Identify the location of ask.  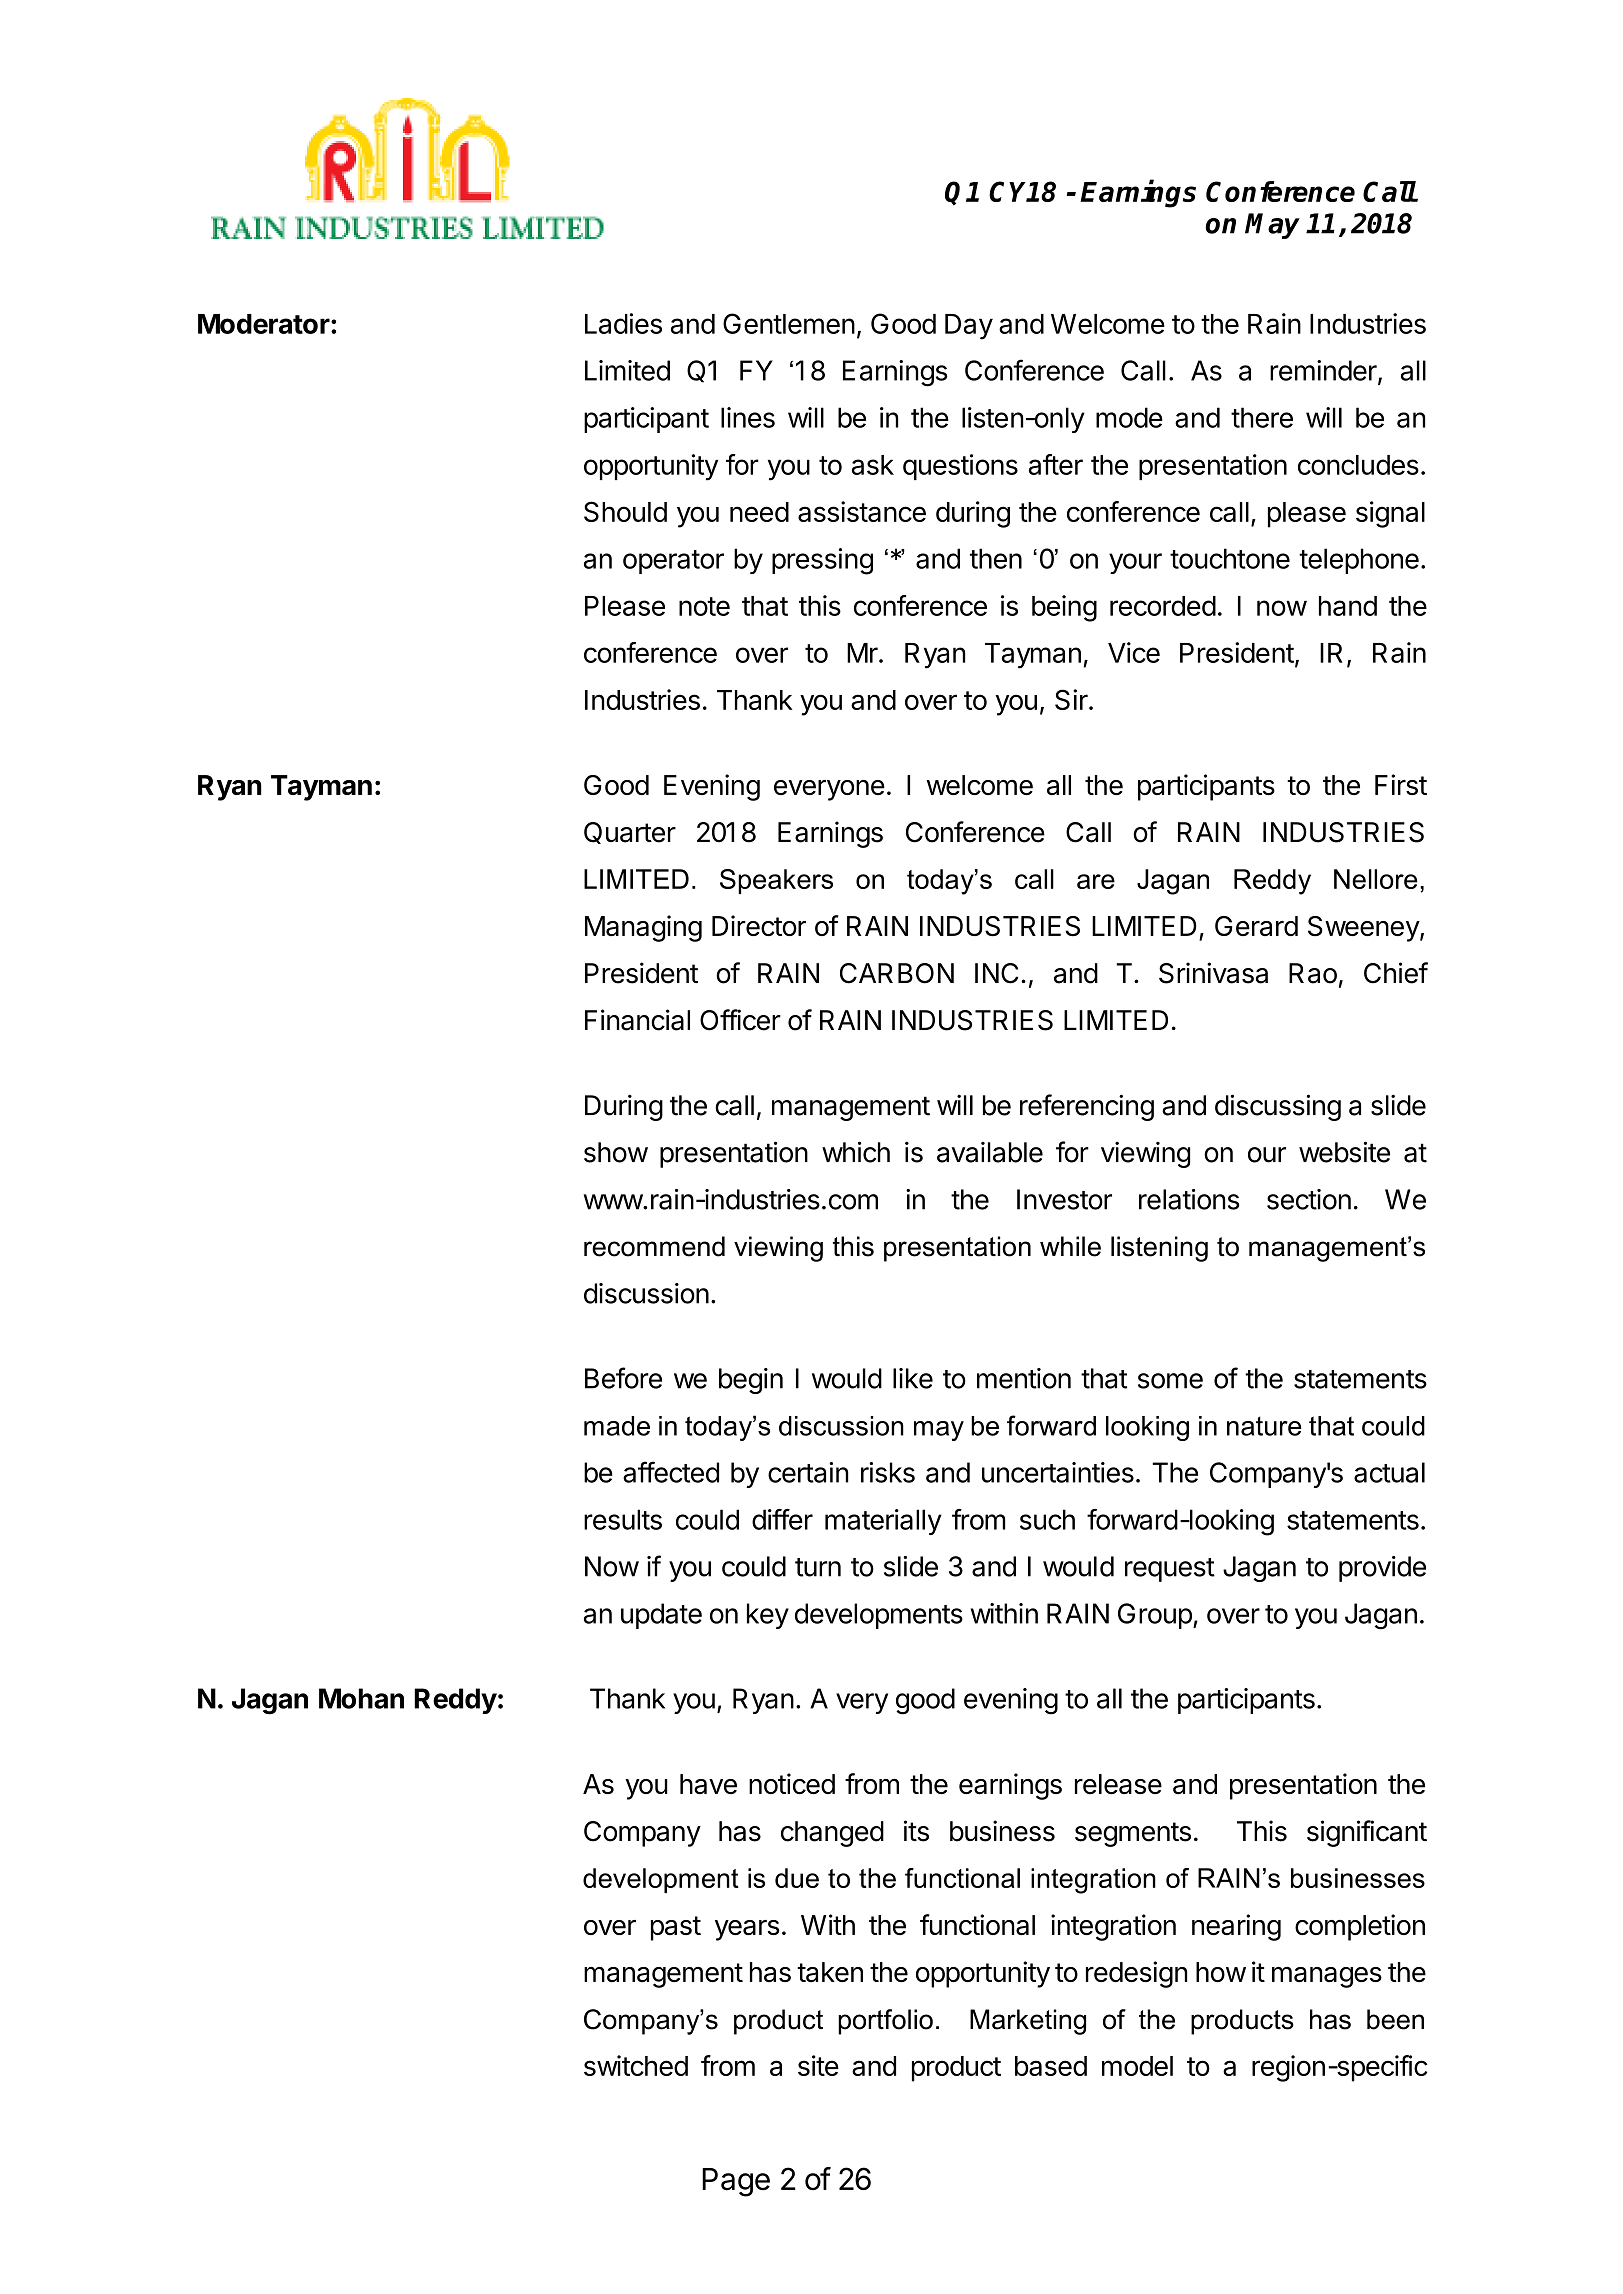
(873, 465).
